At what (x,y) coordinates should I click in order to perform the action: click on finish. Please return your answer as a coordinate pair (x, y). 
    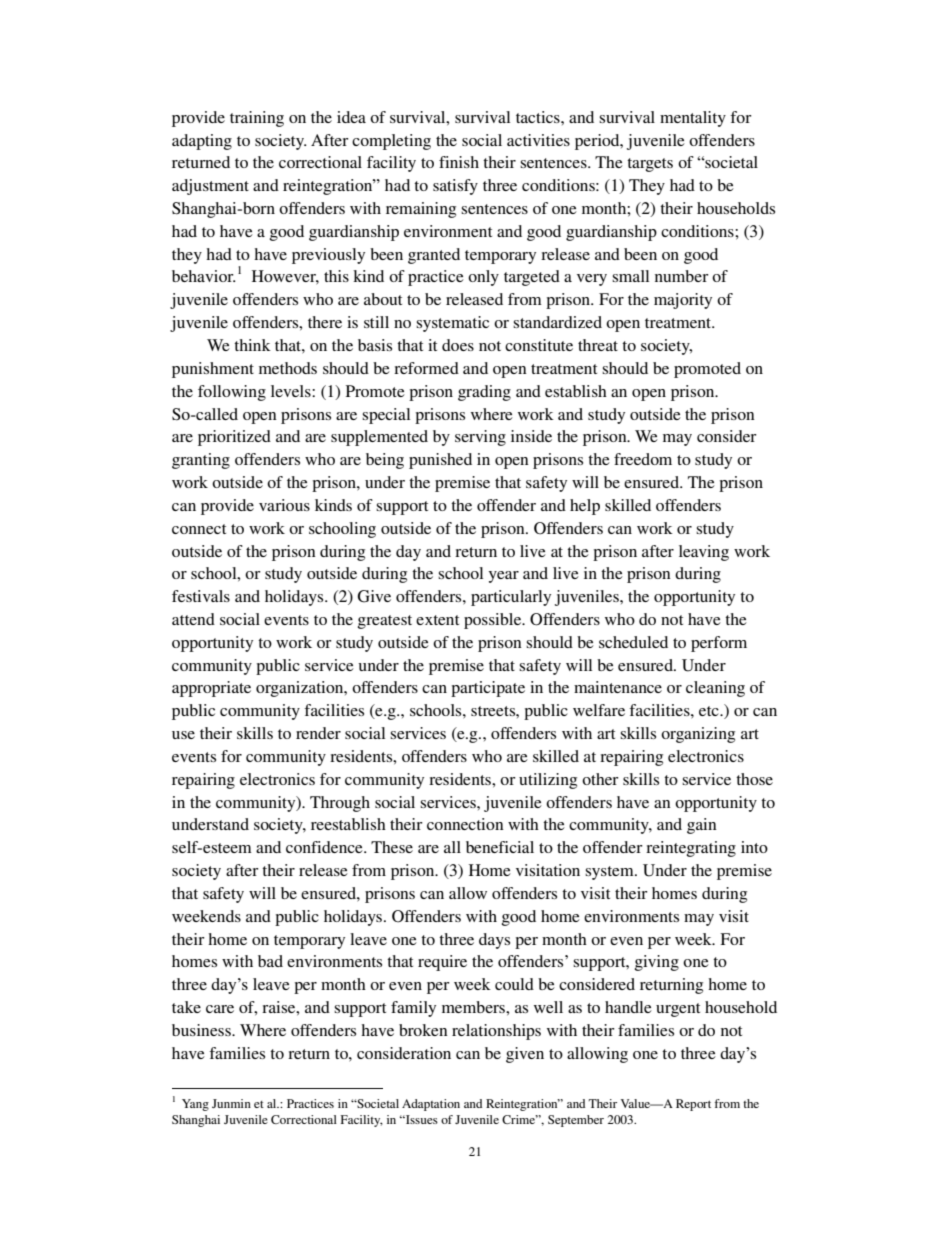
    Looking at the image, I should click on (459, 162).
